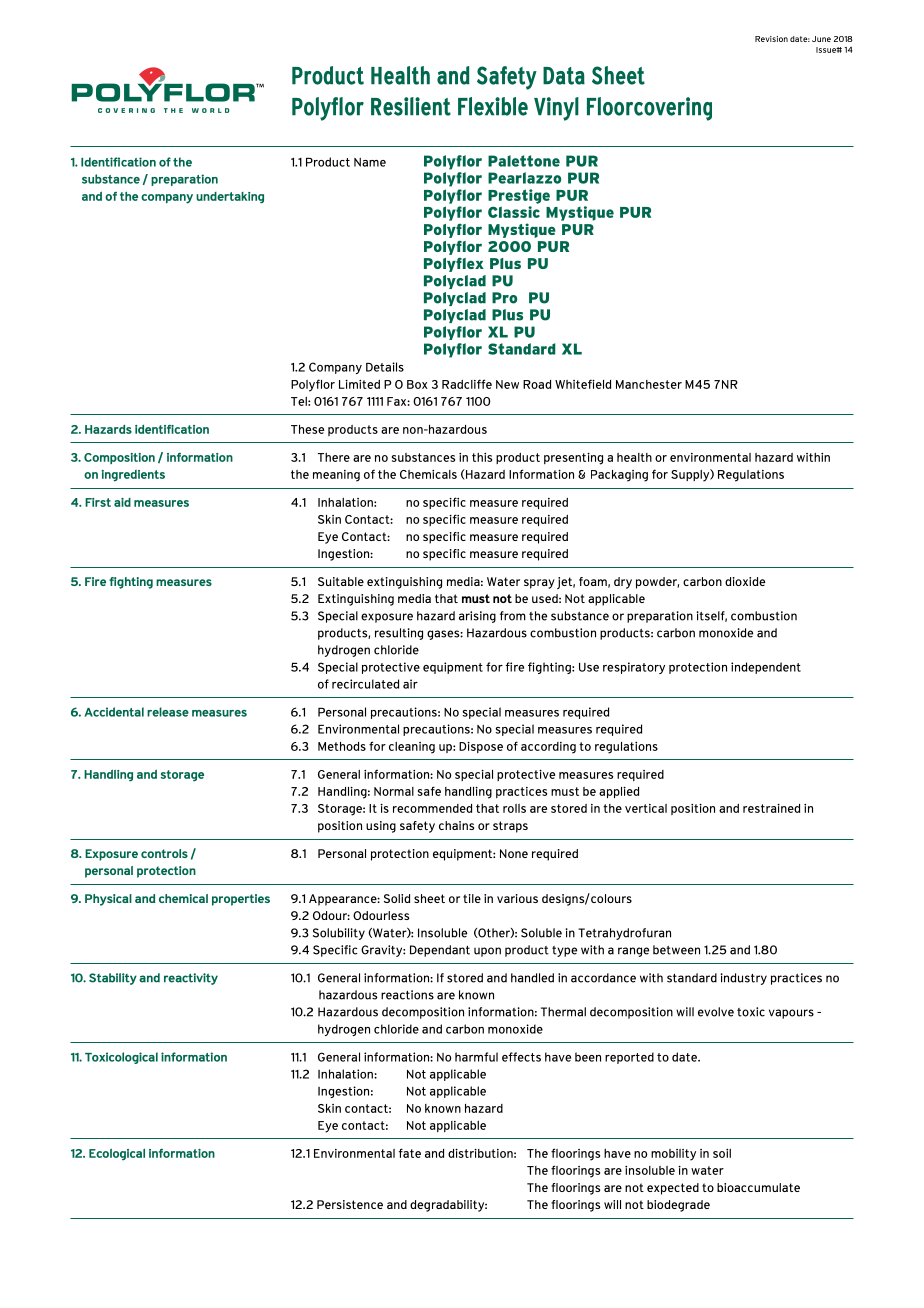 The height and width of the page is (1308, 924). What do you see at coordinates (771, 808) in the page?
I see `restrained` at bounding box center [771, 808].
